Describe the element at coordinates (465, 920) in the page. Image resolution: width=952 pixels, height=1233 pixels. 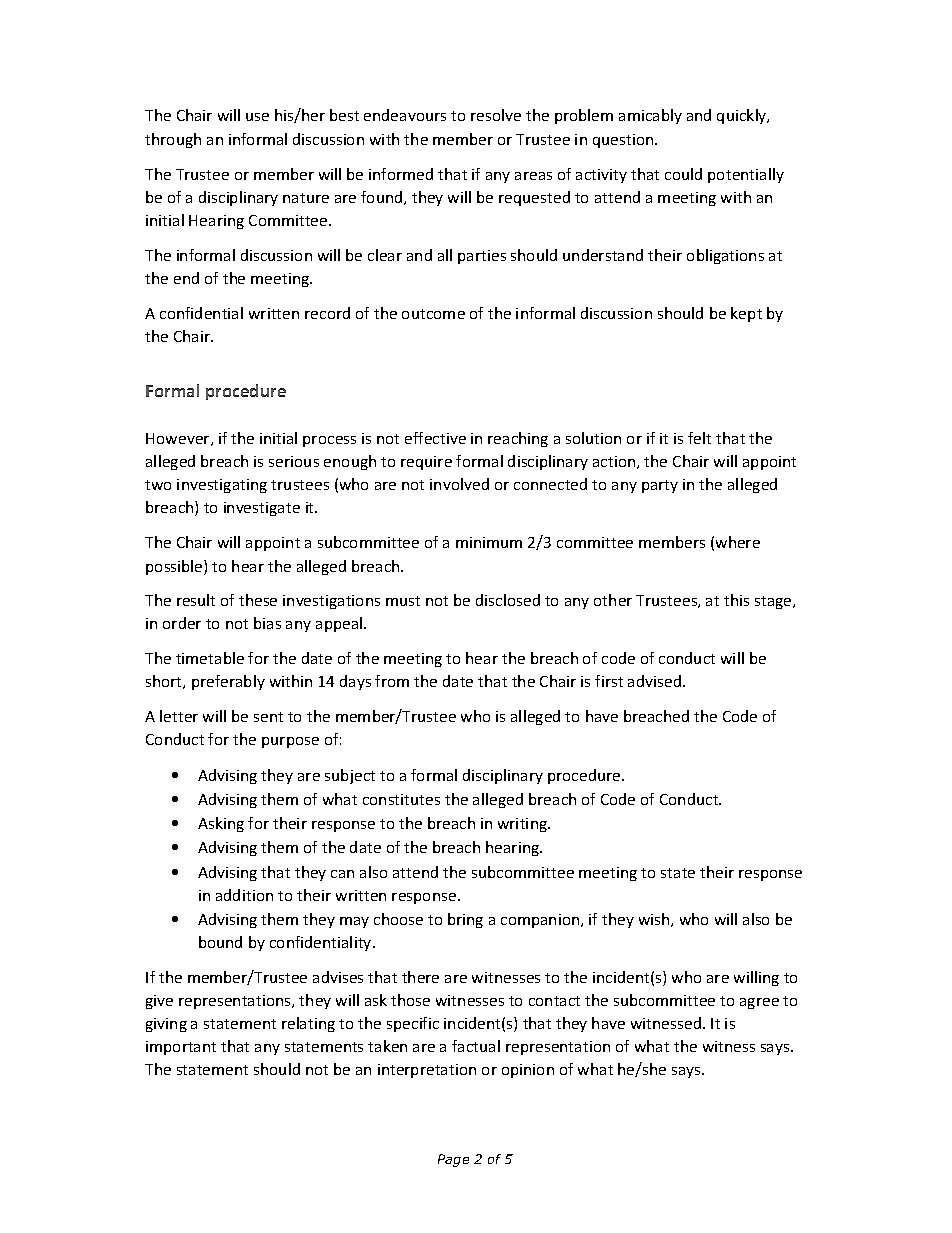
I see `bring` at that location.
